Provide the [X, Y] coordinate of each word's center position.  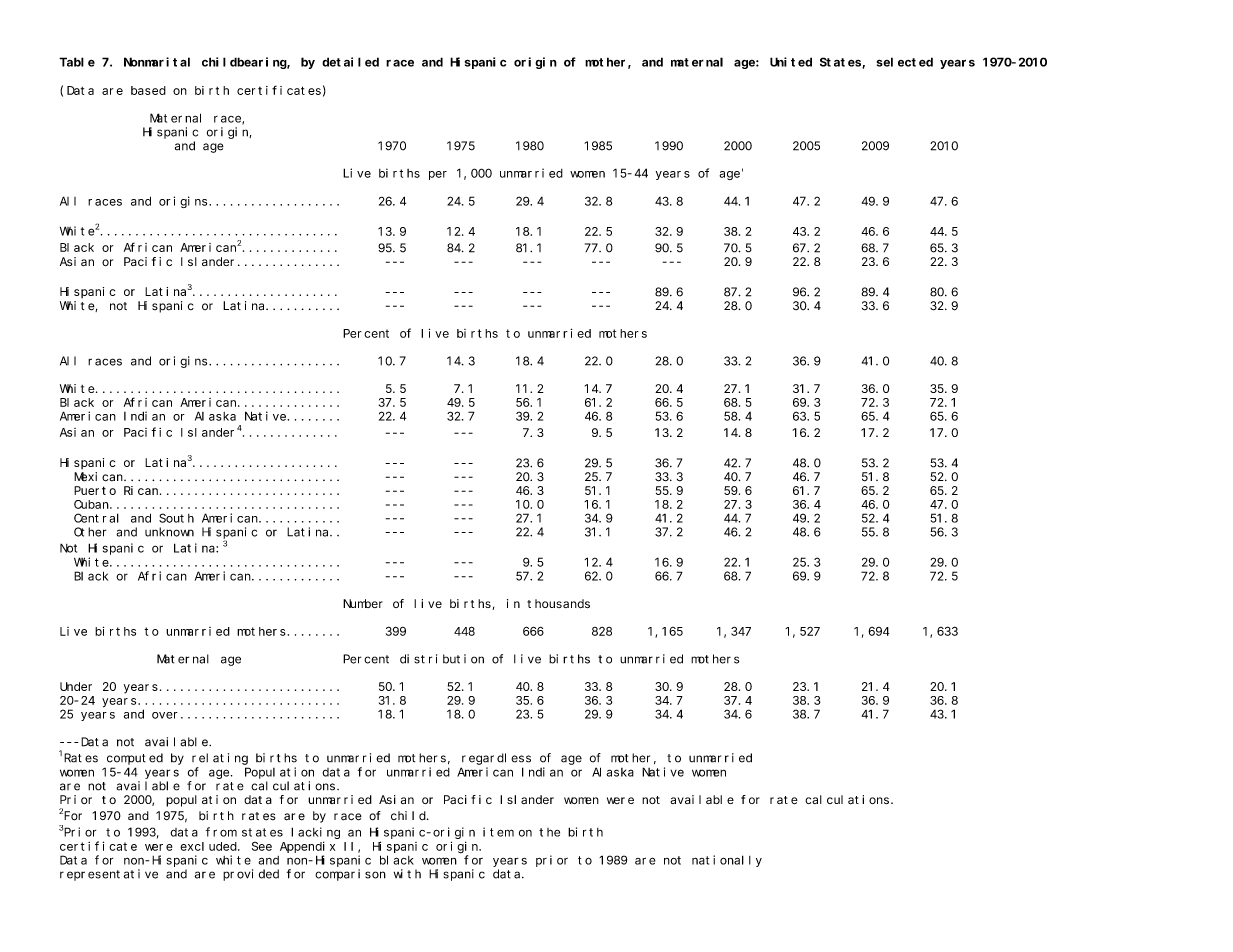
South [176, 518]
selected [905, 62]
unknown [169, 532]
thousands [558, 603]
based [148, 90]
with [407, 874]
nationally [727, 861]
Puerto [95, 490]
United [791, 62]
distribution [442, 659]
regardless [496, 759]
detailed [350, 62]
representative [109, 875]
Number [363, 603]
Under [76, 686]
